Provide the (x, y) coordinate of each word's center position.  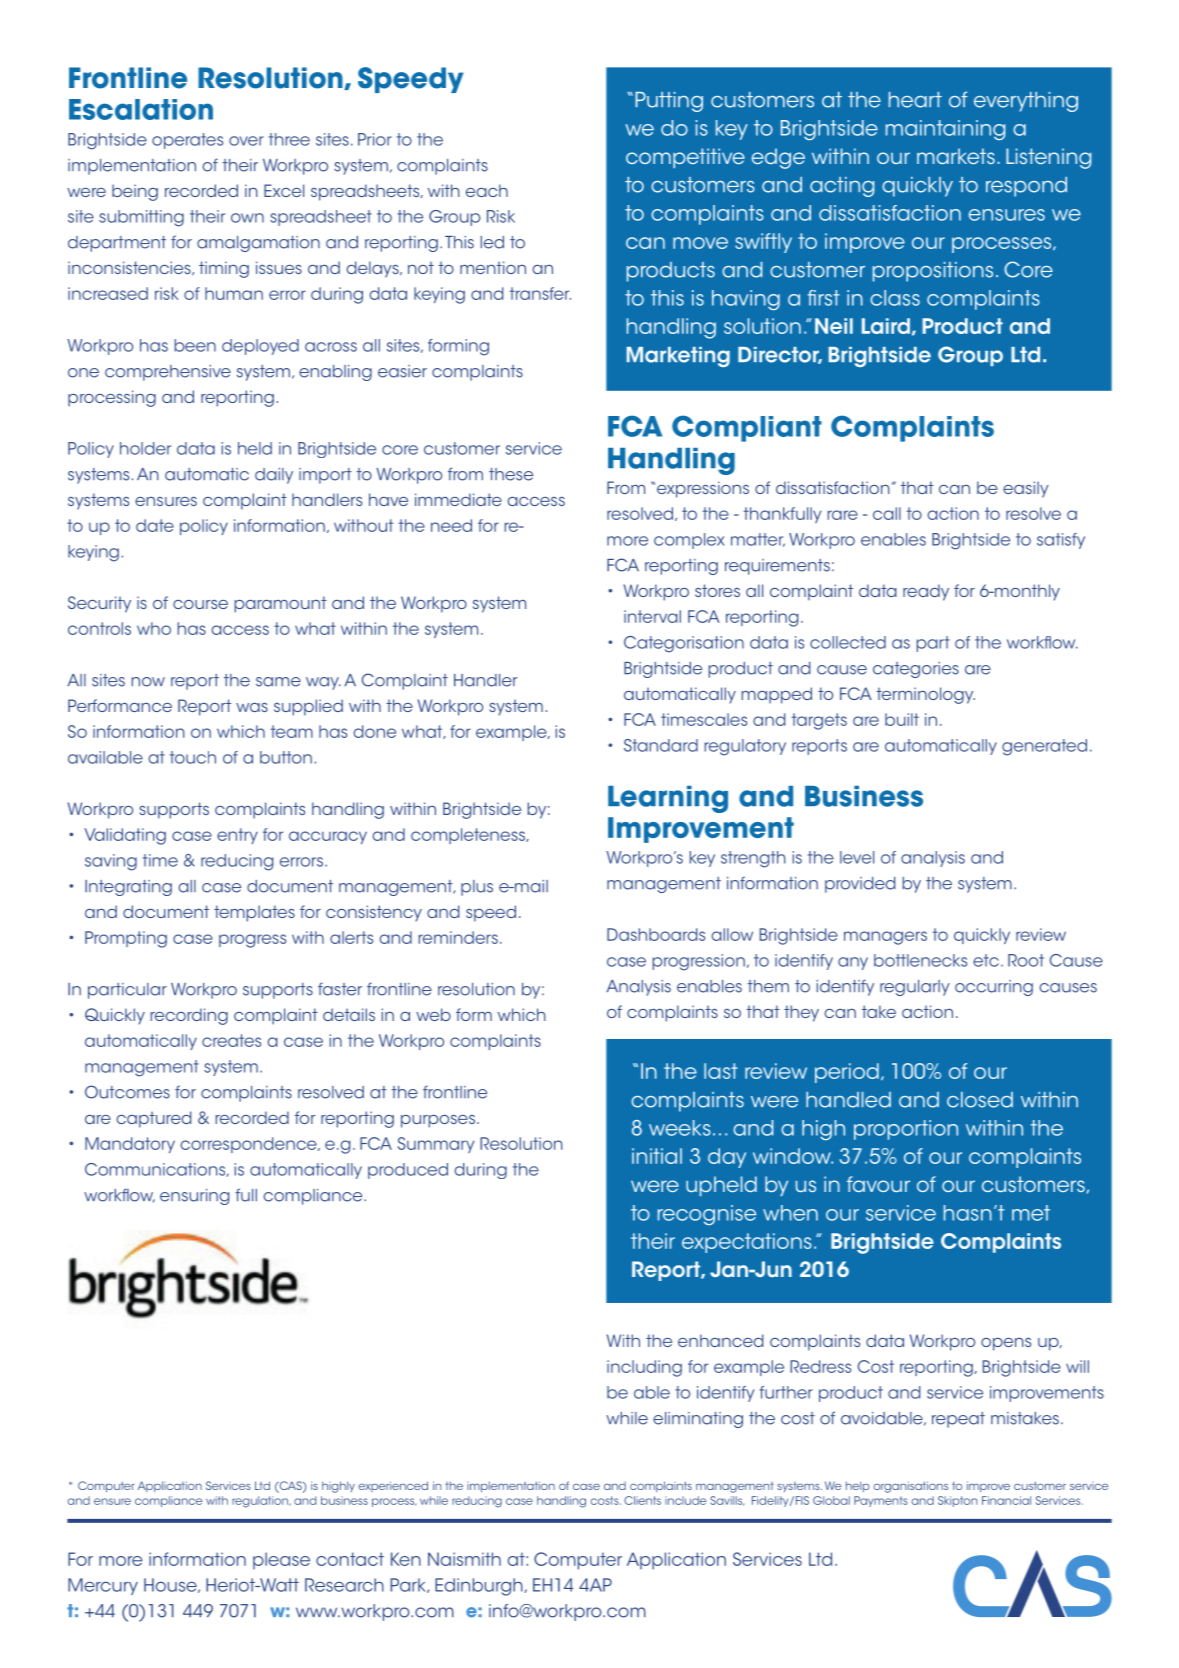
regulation (261, 1502)
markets (956, 156)
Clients (642, 1500)
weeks (680, 1128)
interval (652, 616)
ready (926, 592)
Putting (669, 102)
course (200, 604)
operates (187, 141)
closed (980, 1100)
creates (231, 1040)
